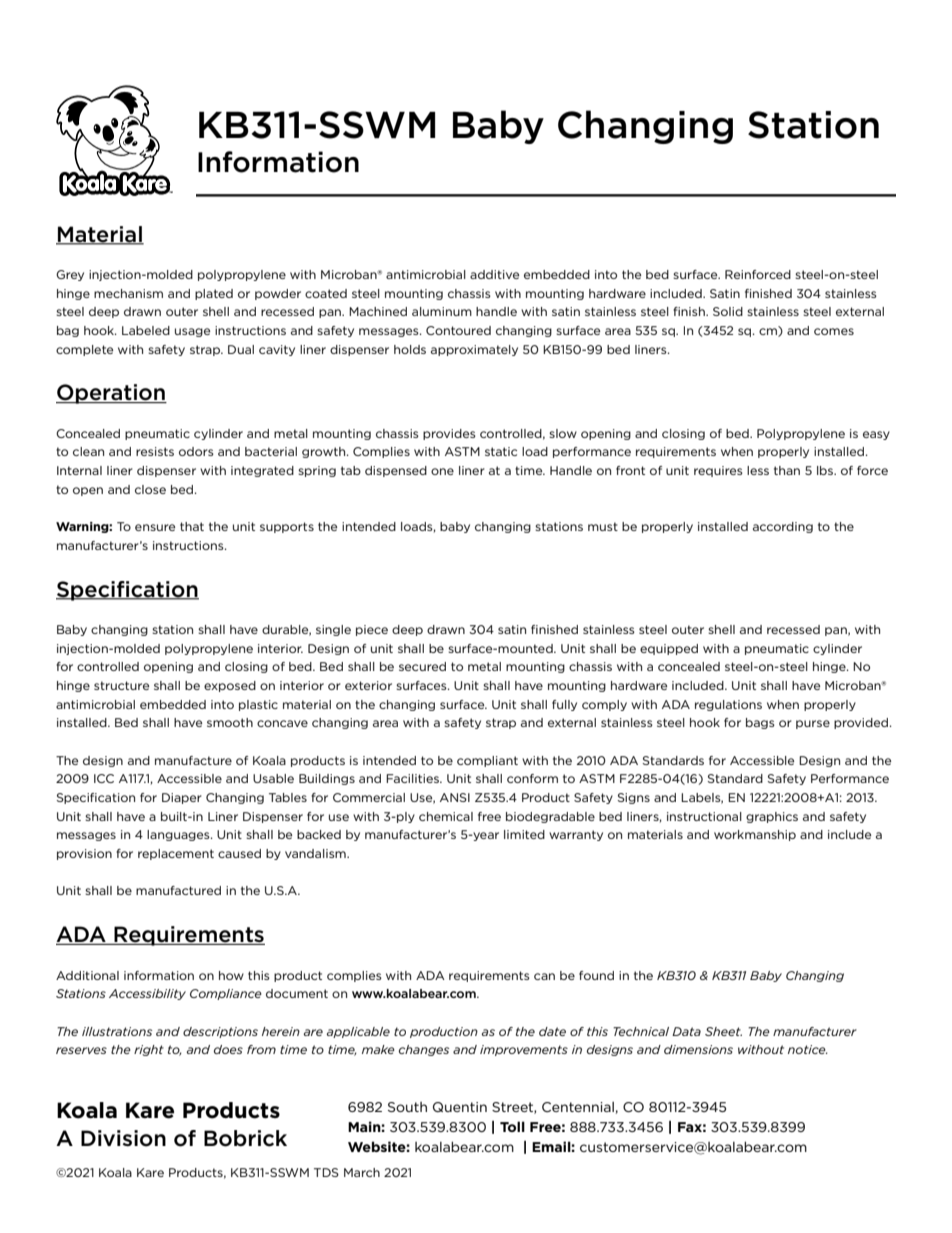 The height and width of the screenshot is (1233, 952). I want to click on compliant, so click(487, 761).
